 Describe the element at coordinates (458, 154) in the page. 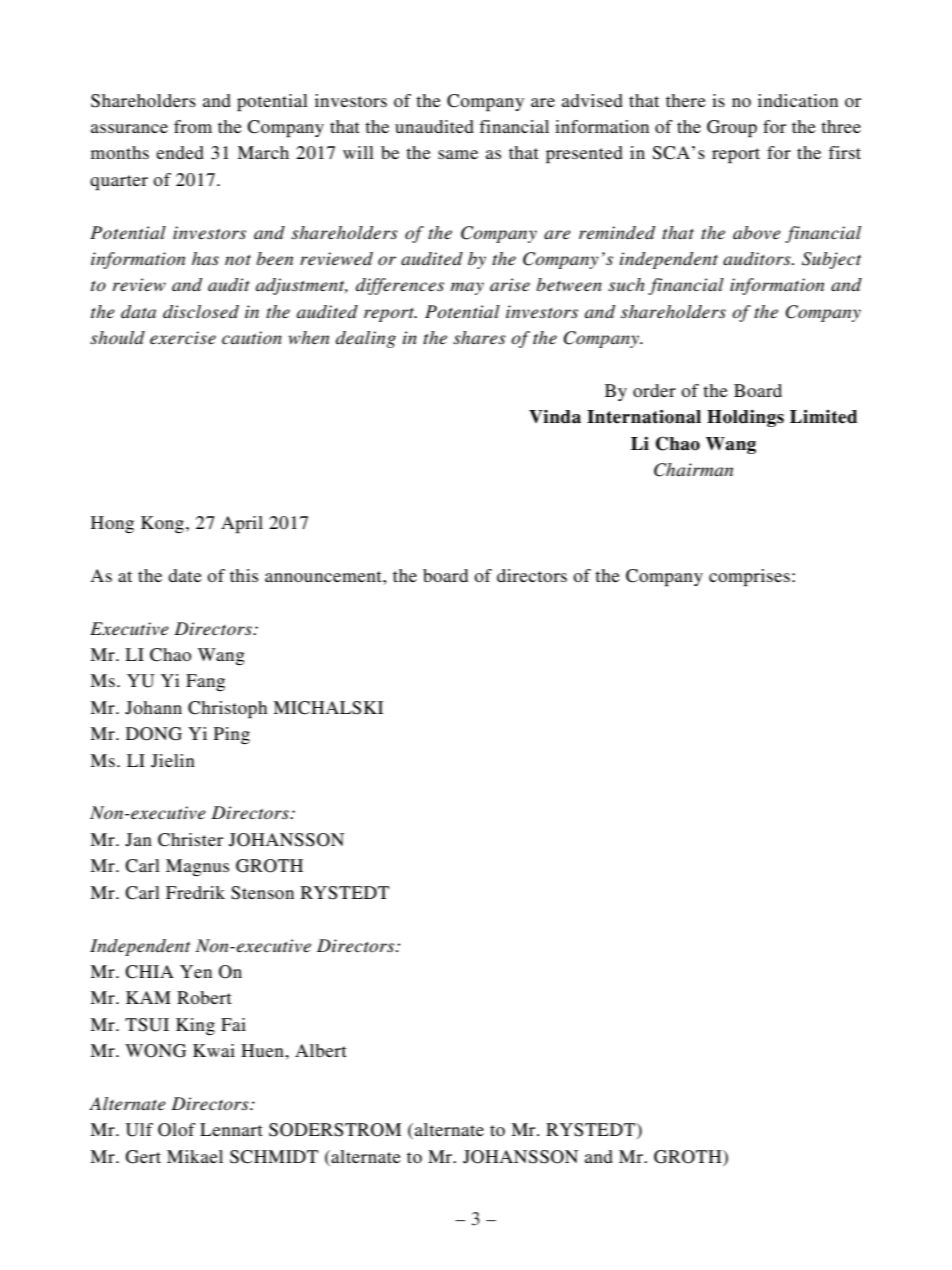

I see `same` at that location.
